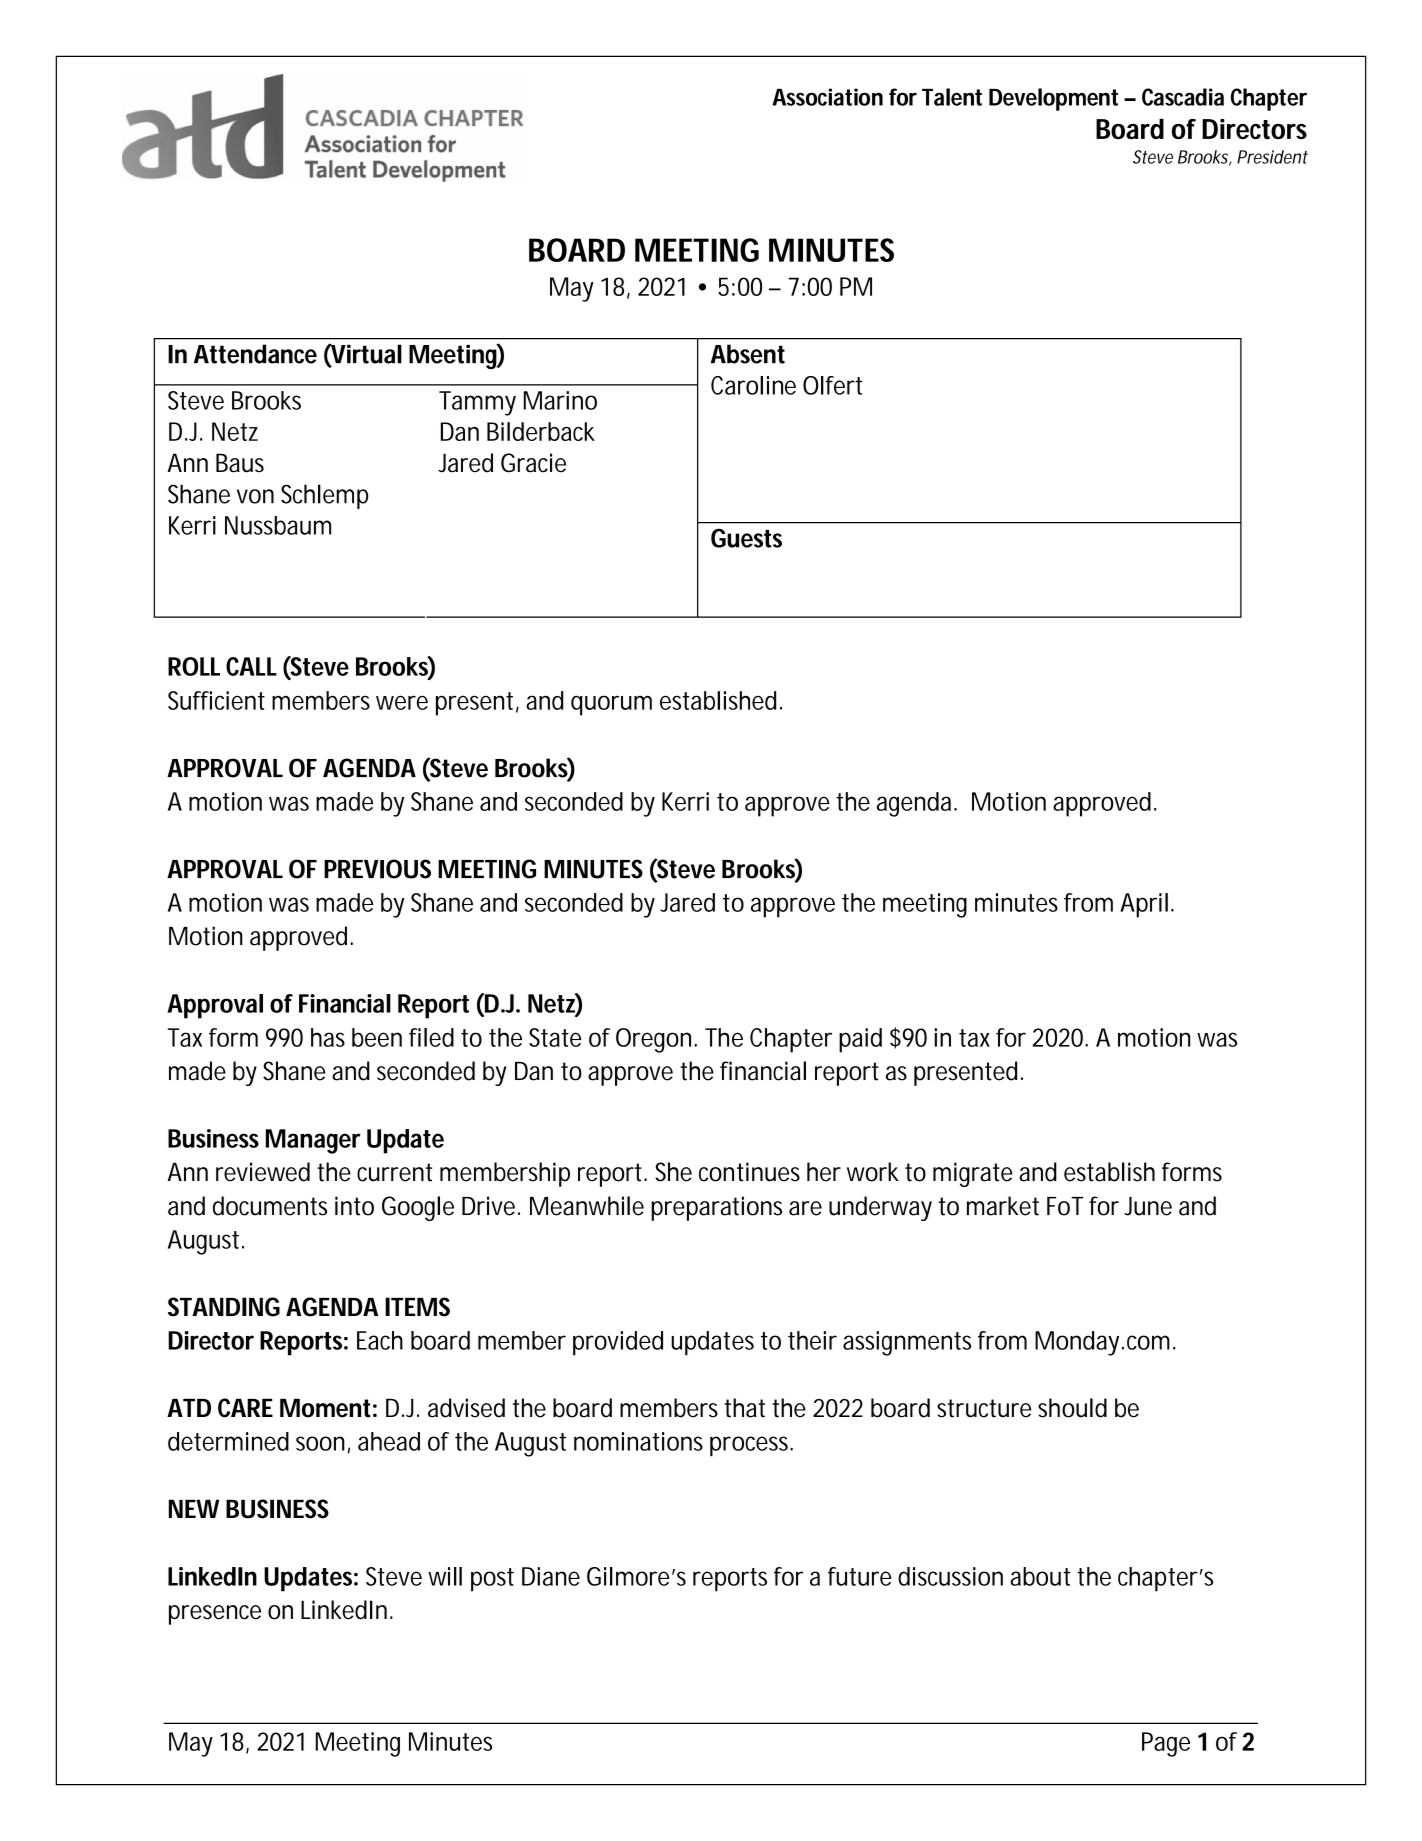 This screenshot has height=1841, width=1422. Describe the element at coordinates (255, 354) in the screenshot. I see `Attendance` at that location.
